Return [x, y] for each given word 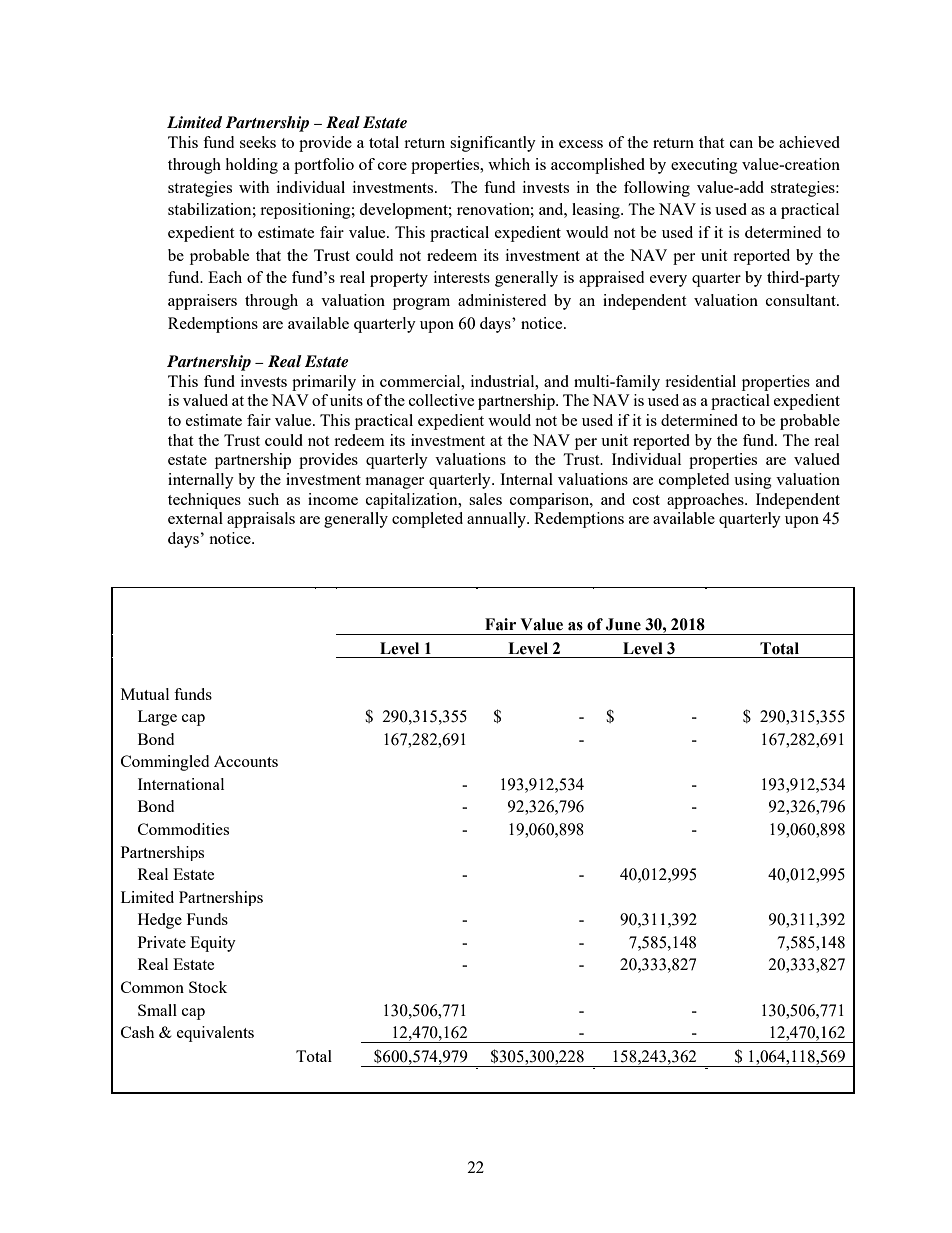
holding [251, 166]
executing [704, 166]
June [623, 624]
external [195, 518]
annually [497, 520]
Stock [208, 987]
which [509, 164]
